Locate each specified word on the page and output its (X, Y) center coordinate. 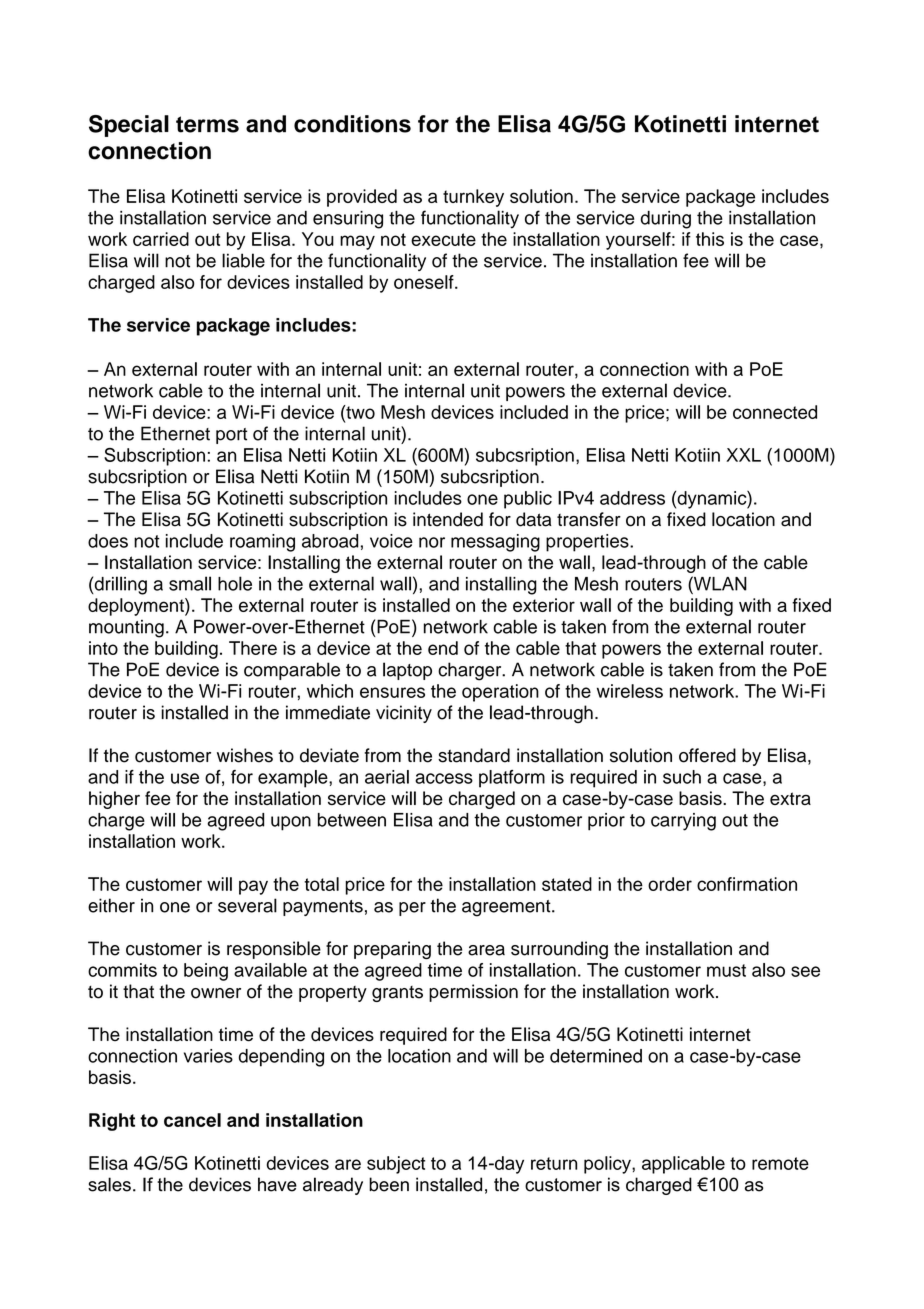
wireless (630, 691)
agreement (507, 908)
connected (775, 412)
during (666, 220)
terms (207, 124)
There (253, 648)
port (231, 436)
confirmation (747, 884)
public (528, 500)
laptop (407, 671)
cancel (192, 1120)
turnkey (473, 198)
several (247, 905)
